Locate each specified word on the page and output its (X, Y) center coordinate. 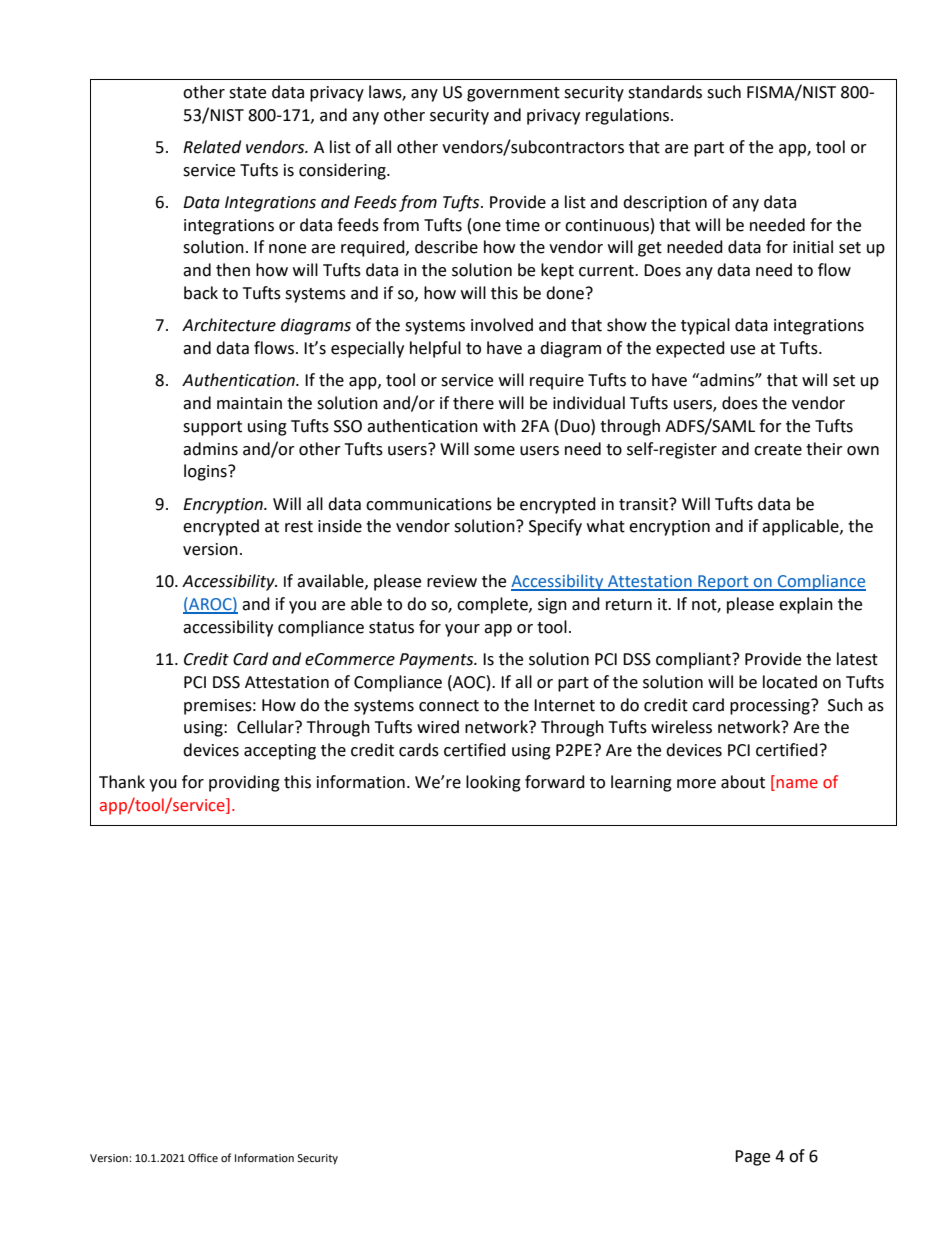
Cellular (266, 727)
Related (212, 147)
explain (806, 605)
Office (203, 1157)
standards (665, 92)
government (513, 94)
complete (493, 605)
